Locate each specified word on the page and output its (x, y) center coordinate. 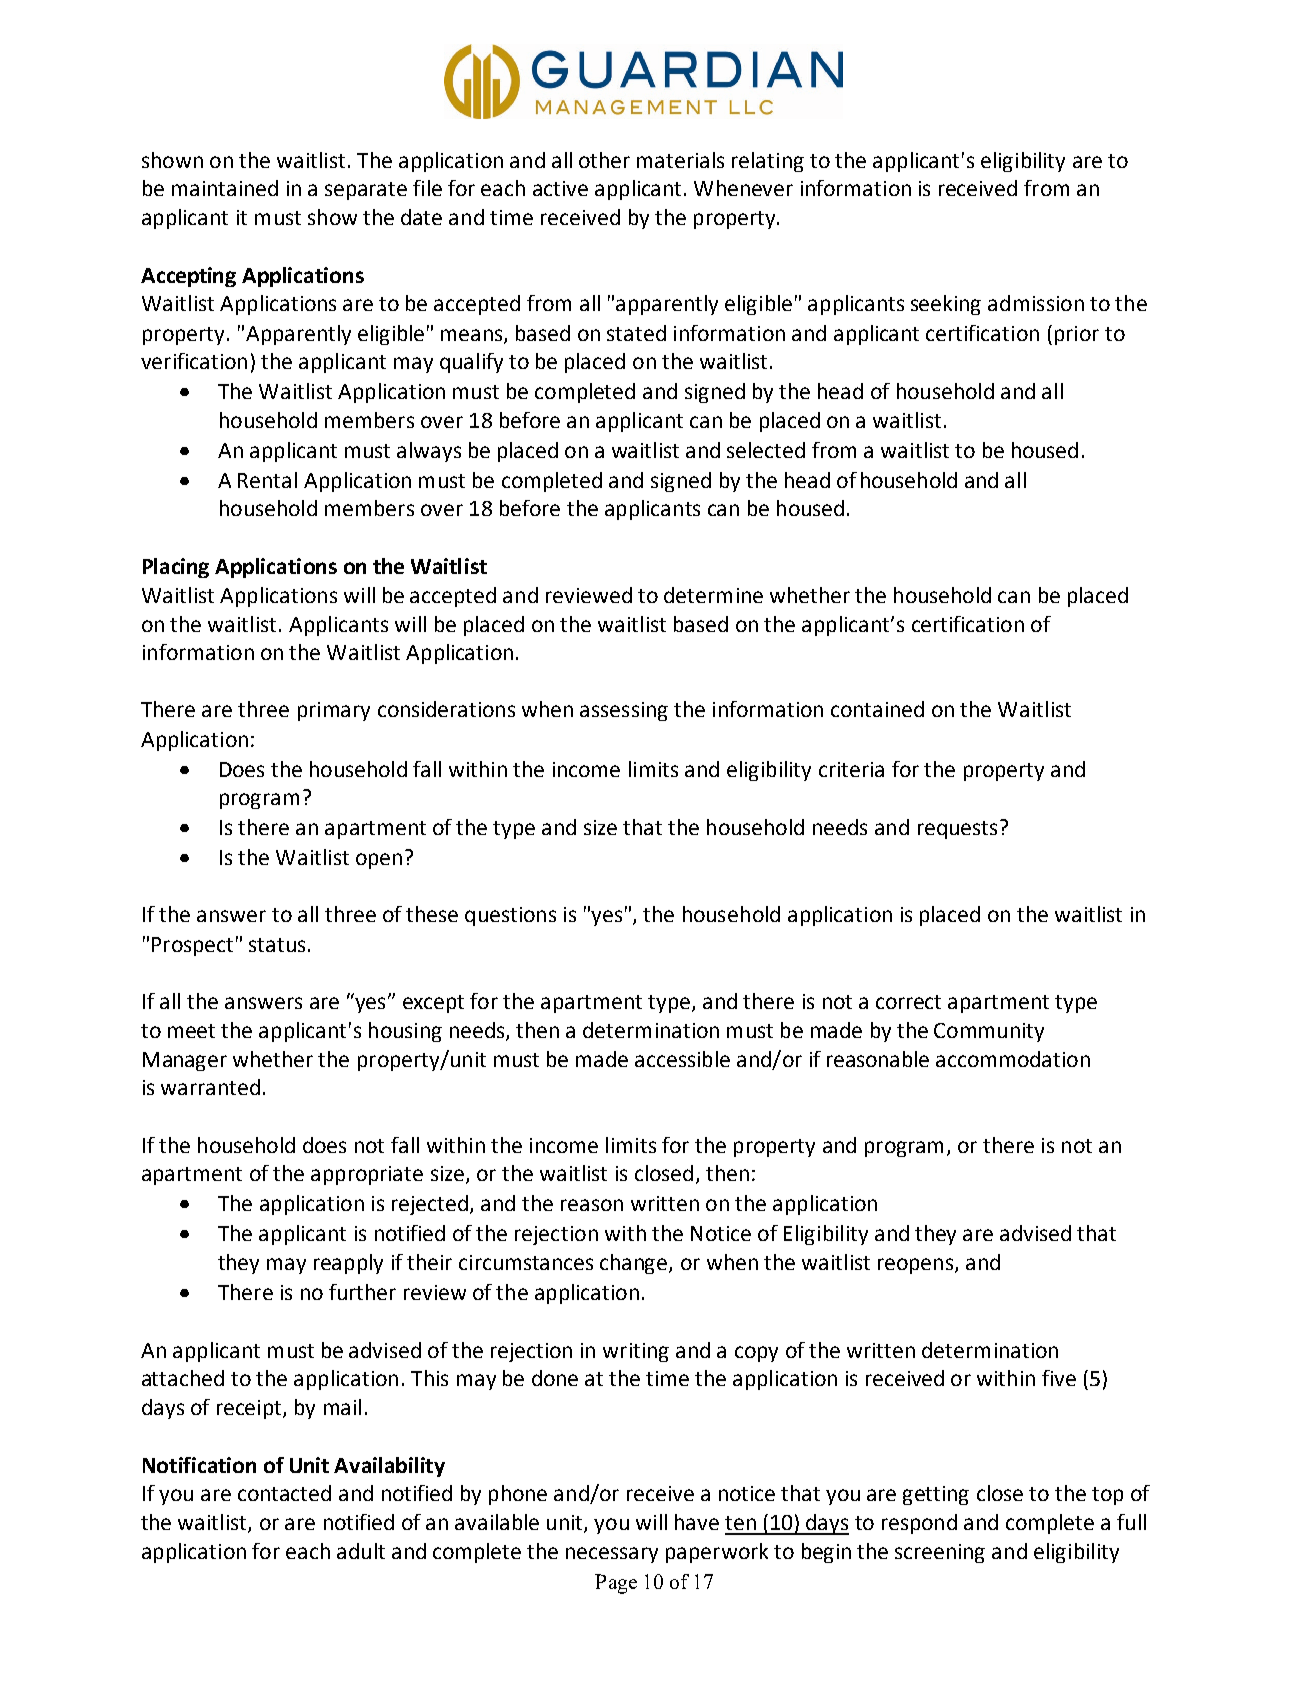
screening (940, 1553)
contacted (284, 1493)
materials (680, 160)
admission (1036, 303)
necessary (612, 1555)
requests (957, 830)
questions (510, 916)
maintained (225, 188)
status (277, 945)
